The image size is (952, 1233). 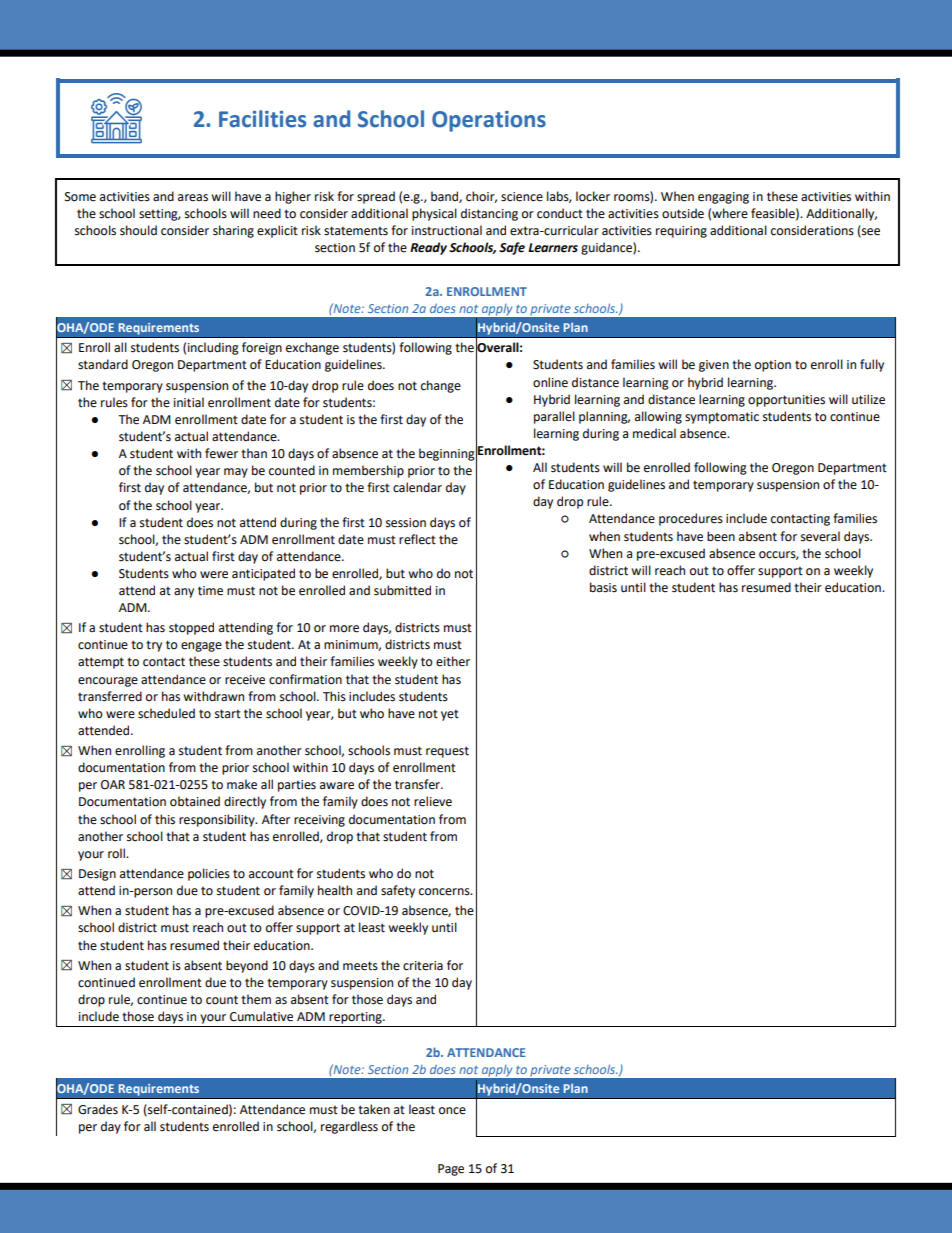 What do you see at coordinates (166, 713) in the screenshot?
I see `scheduled` at bounding box center [166, 713].
